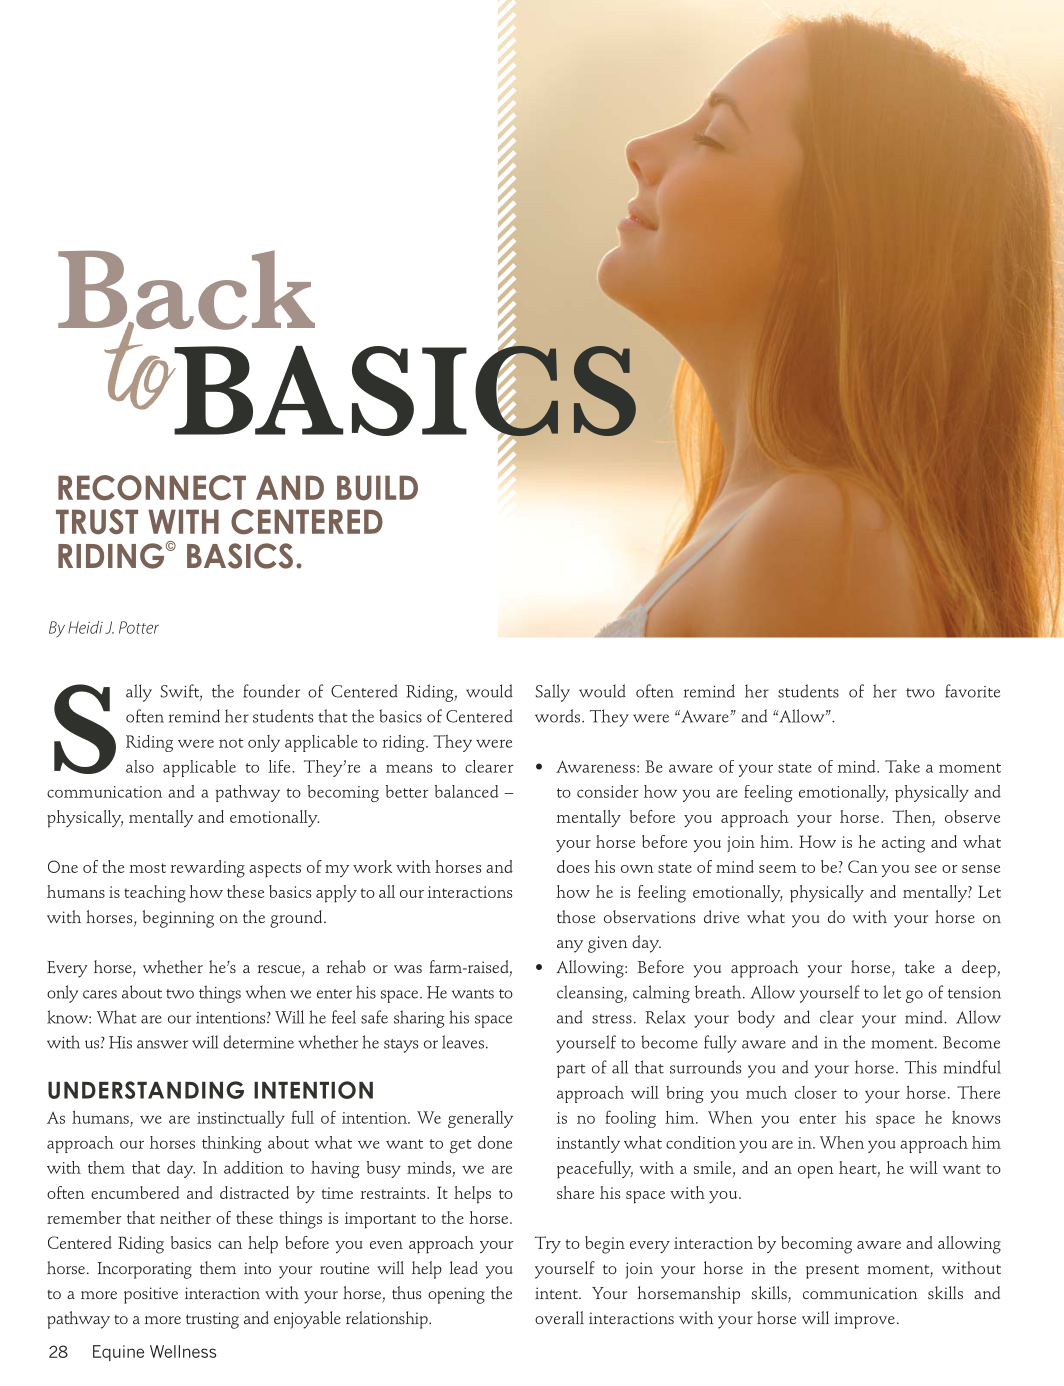  What do you see at coordinates (139, 627) in the screenshot?
I see `Potter` at bounding box center [139, 627].
